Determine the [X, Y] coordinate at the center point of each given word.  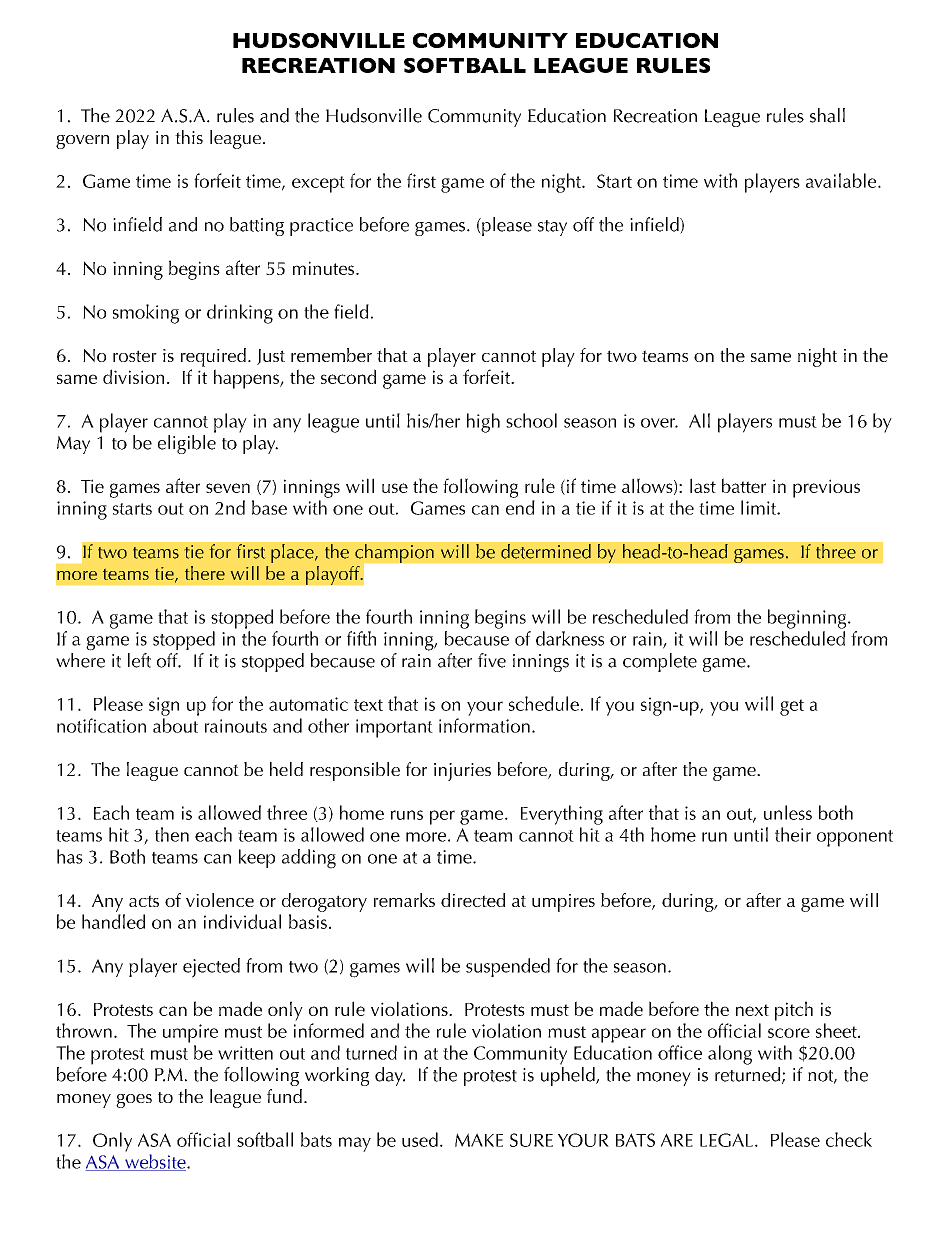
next [752, 1010]
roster [135, 356]
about [175, 725]
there [205, 573]
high [483, 423]
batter [744, 485]
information [484, 725]
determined [546, 551]
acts [144, 901]
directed [473, 900]
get [792, 707]
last [703, 485]
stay [552, 228]
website [155, 1162]
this [189, 137]
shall [827, 115]
